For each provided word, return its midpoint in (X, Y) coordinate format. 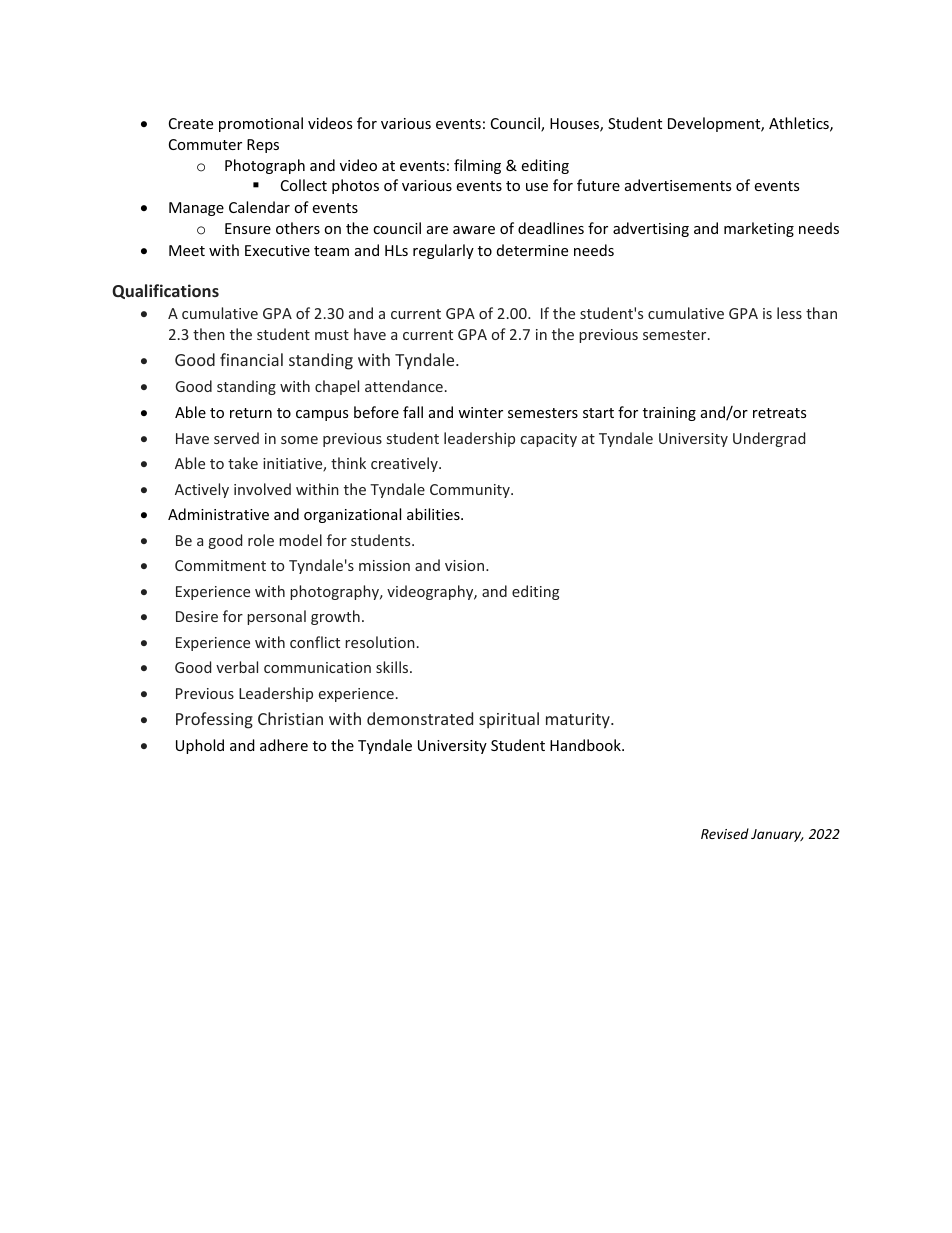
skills (393, 667)
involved (262, 489)
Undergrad (769, 439)
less (789, 313)
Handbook (586, 745)
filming (477, 166)
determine (532, 250)
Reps (263, 146)
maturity (579, 721)
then (209, 334)
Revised (725, 833)
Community (471, 491)
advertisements (678, 185)
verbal (237, 667)
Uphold (200, 746)
